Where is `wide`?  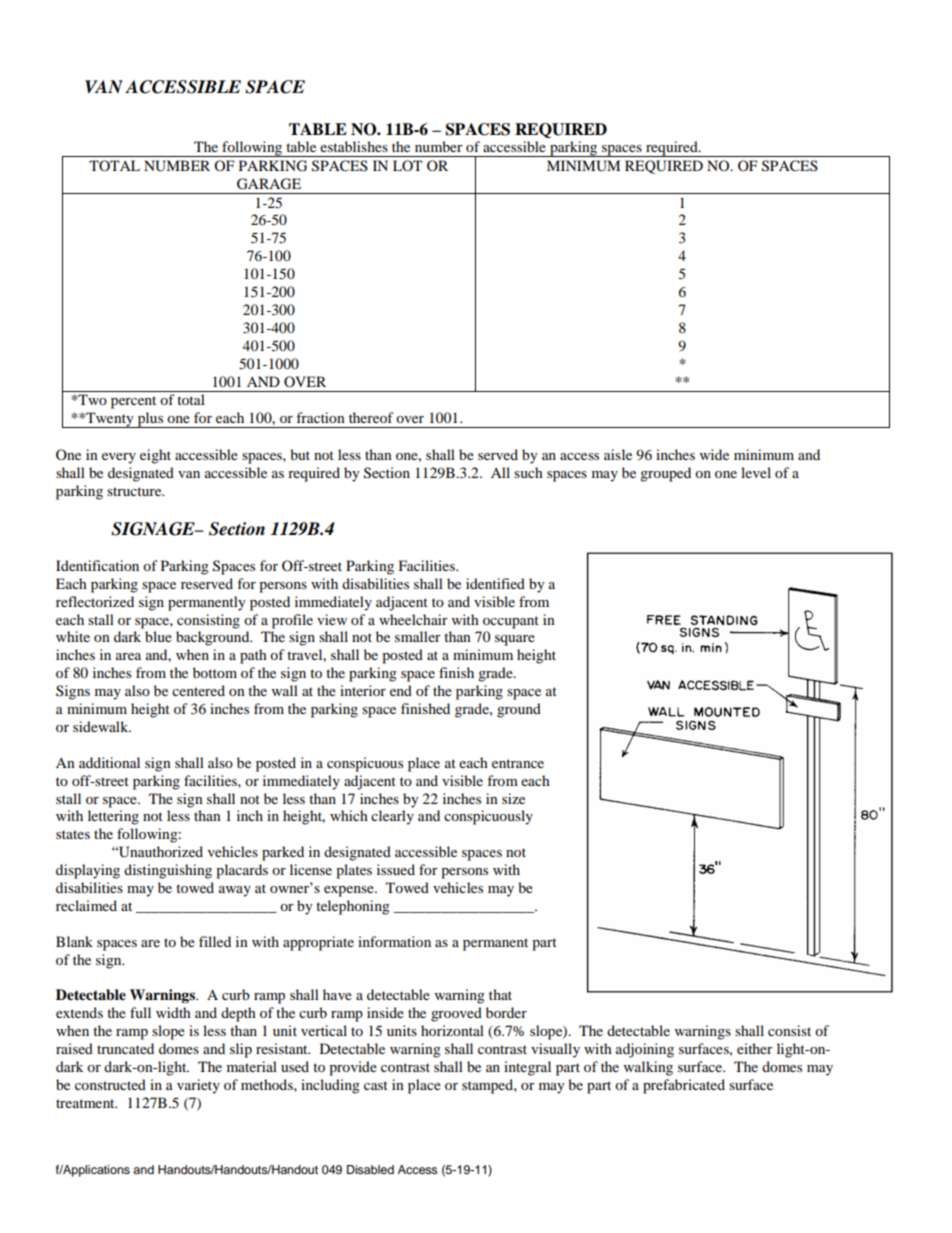 wide is located at coordinates (714, 454).
